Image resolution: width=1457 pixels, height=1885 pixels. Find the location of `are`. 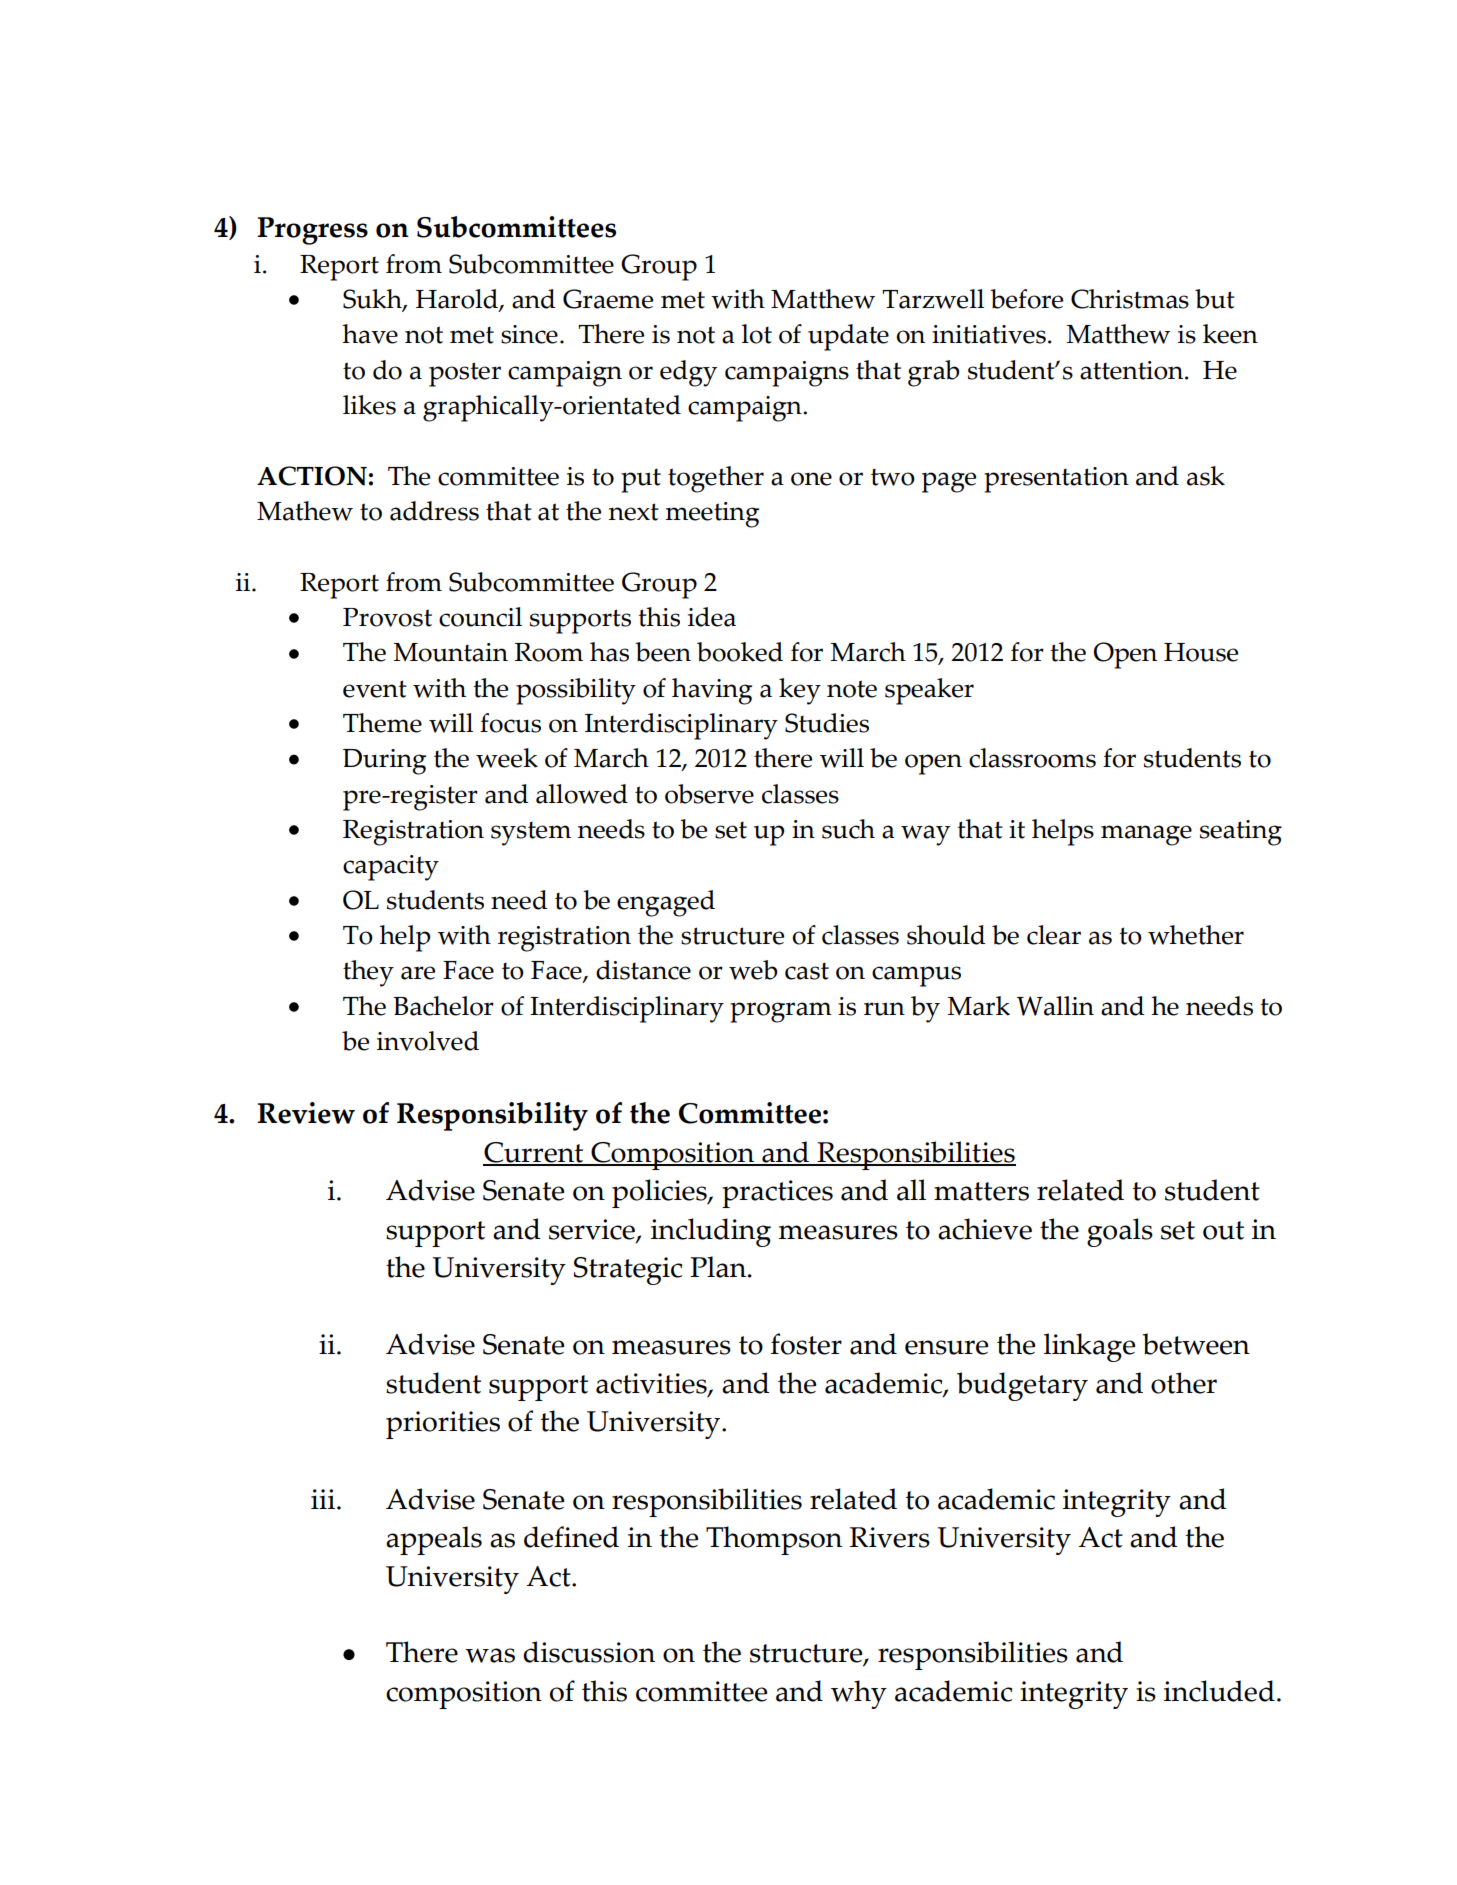

are is located at coordinates (418, 973).
